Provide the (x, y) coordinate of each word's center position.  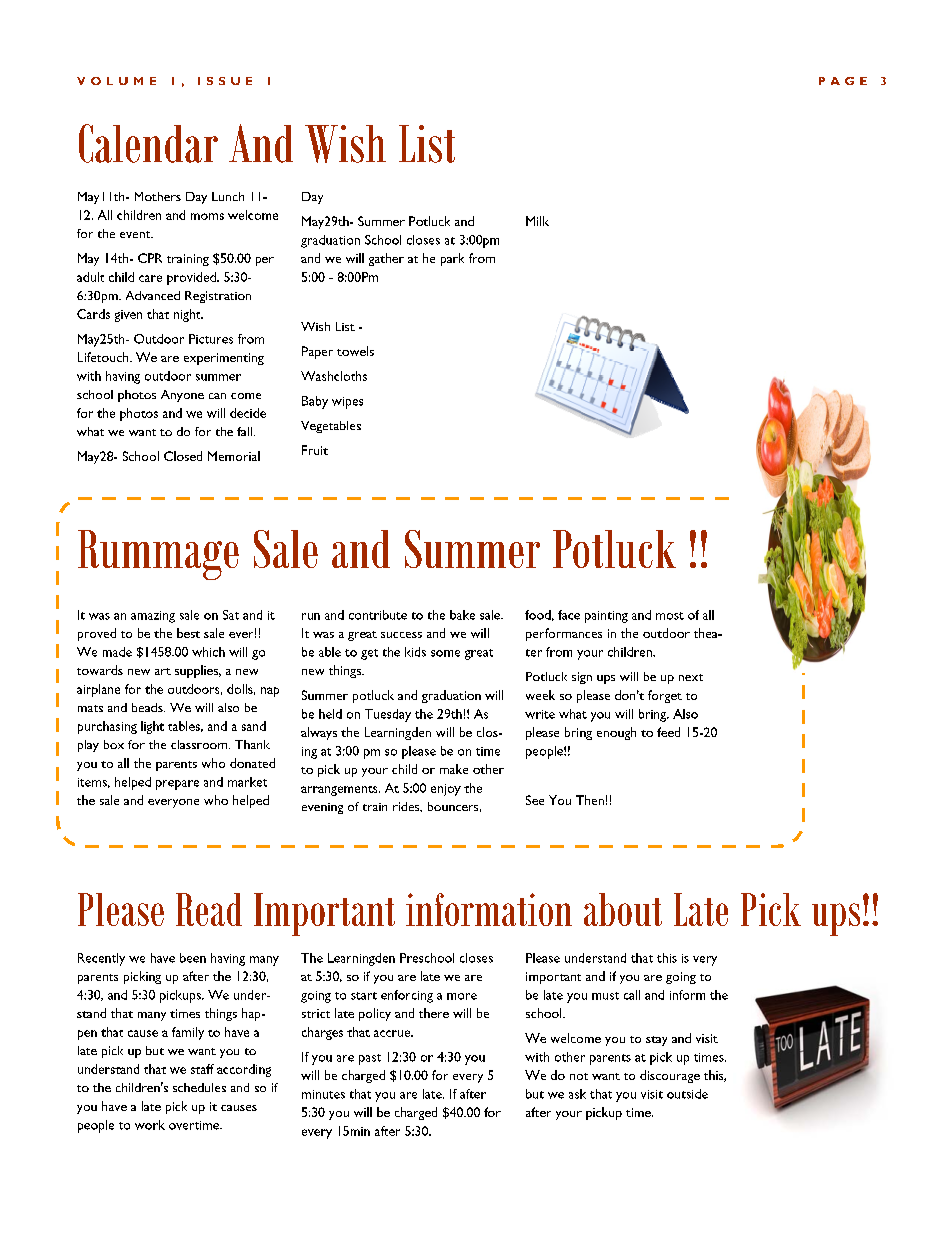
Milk (537, 221)
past (370, 1059)
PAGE (843, 81)
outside (687, 1094)
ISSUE (225, 81)
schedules (199, 1087)
